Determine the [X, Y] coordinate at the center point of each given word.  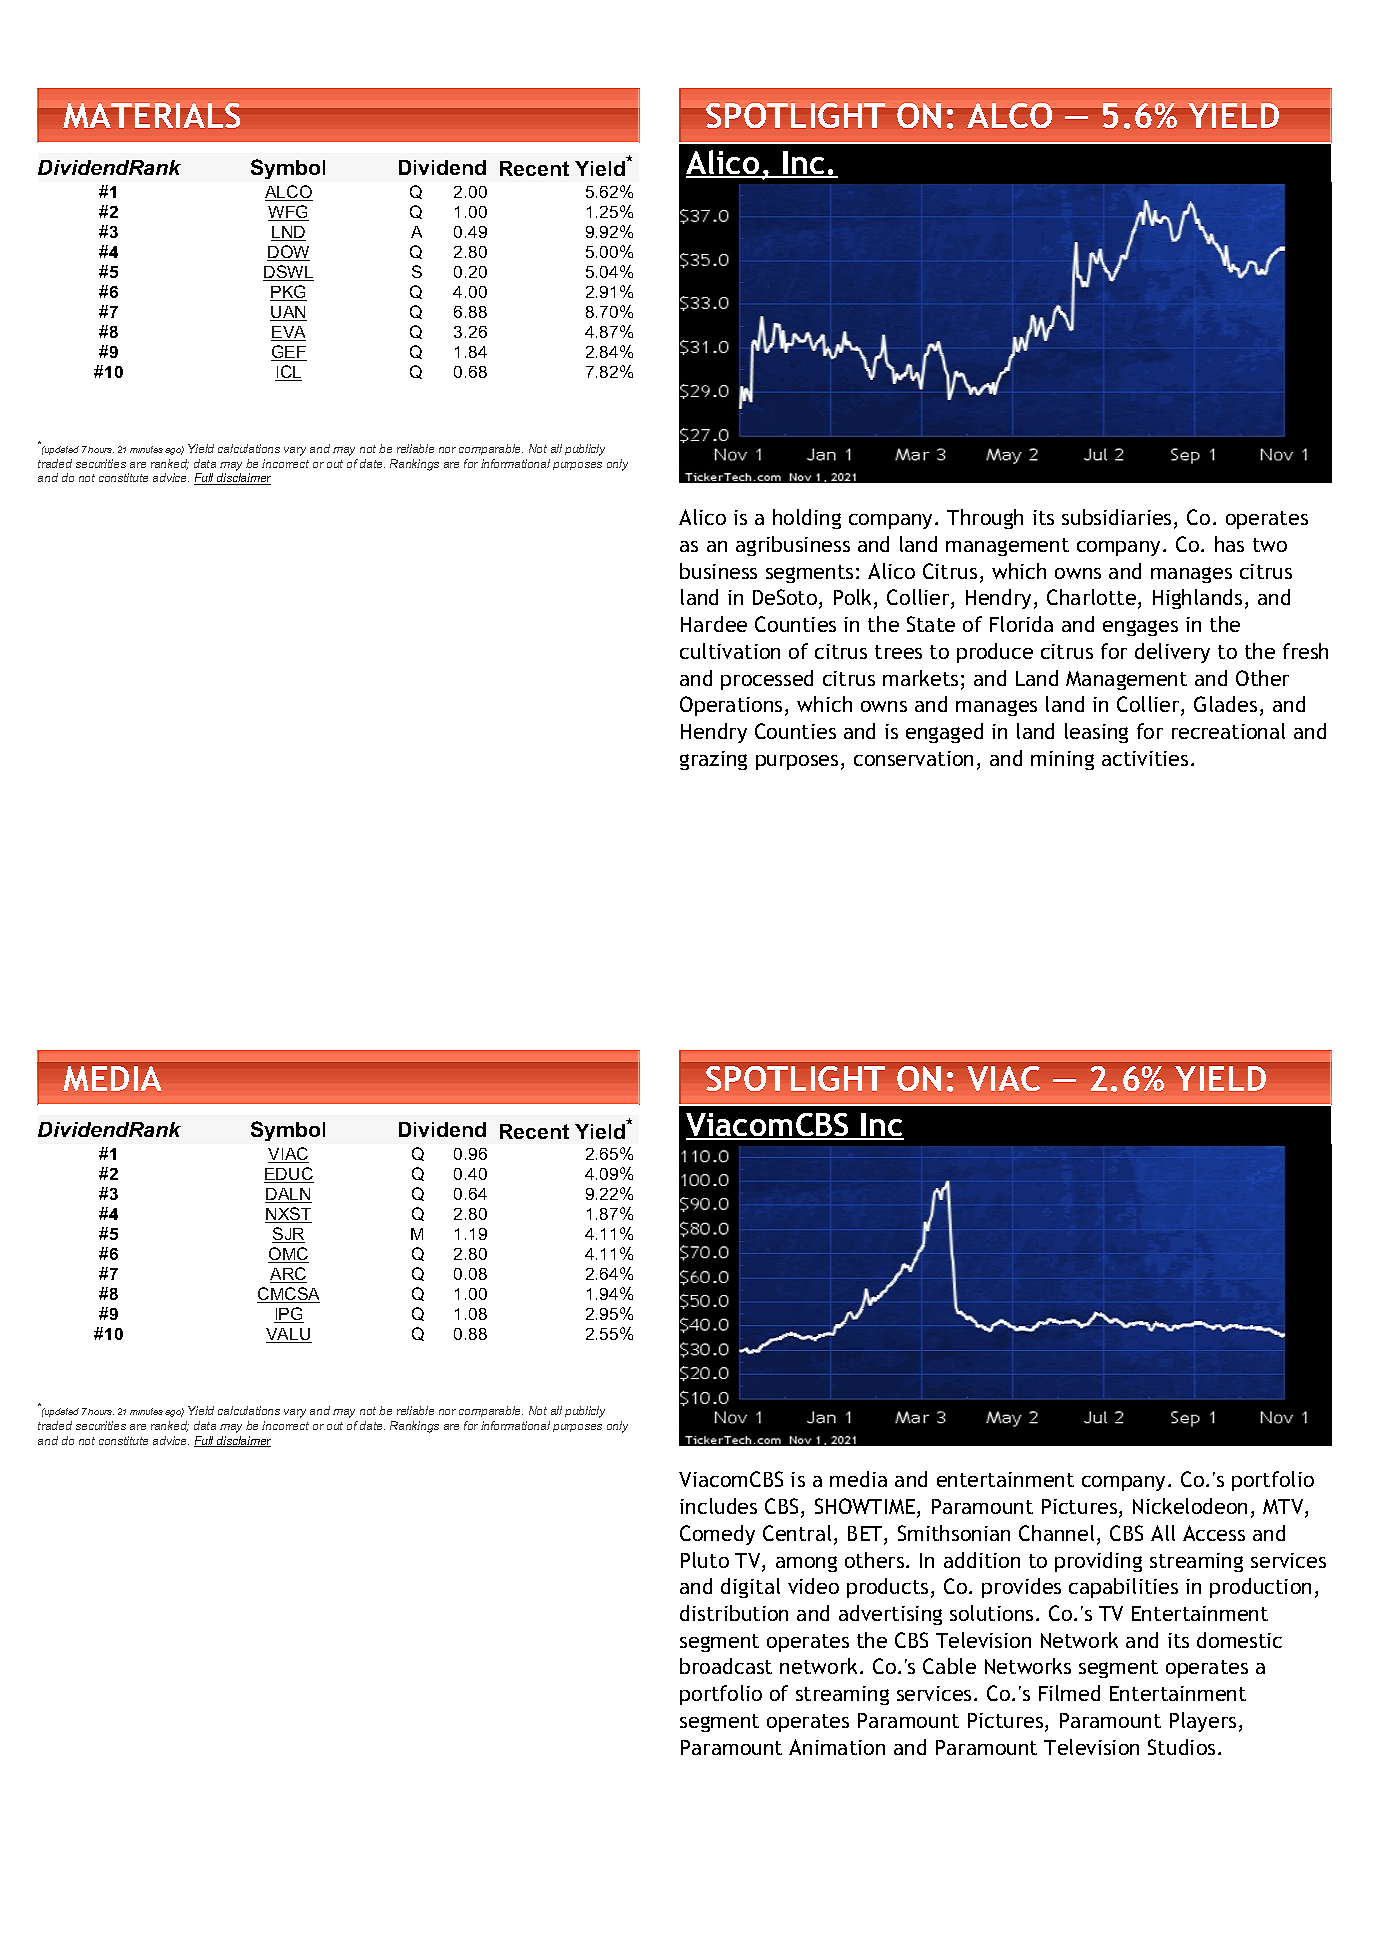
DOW [288, 253]
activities [1145, 758]
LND [288, 233]
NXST [288, 1215]
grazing [713, 760]
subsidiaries [1116, 517]
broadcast [726, 1666]
